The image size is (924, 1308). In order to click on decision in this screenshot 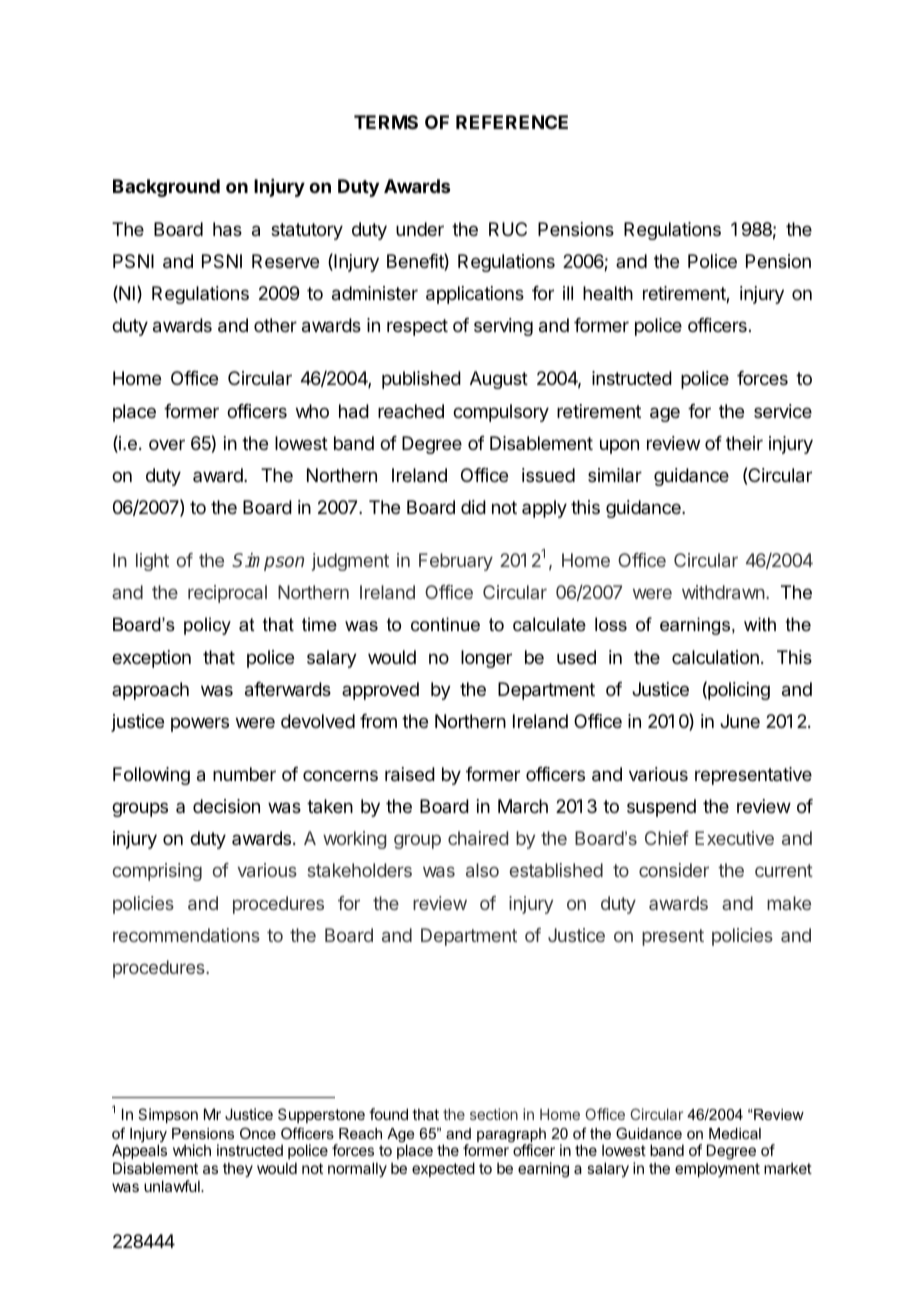, I will do `click(226, 806)`.
